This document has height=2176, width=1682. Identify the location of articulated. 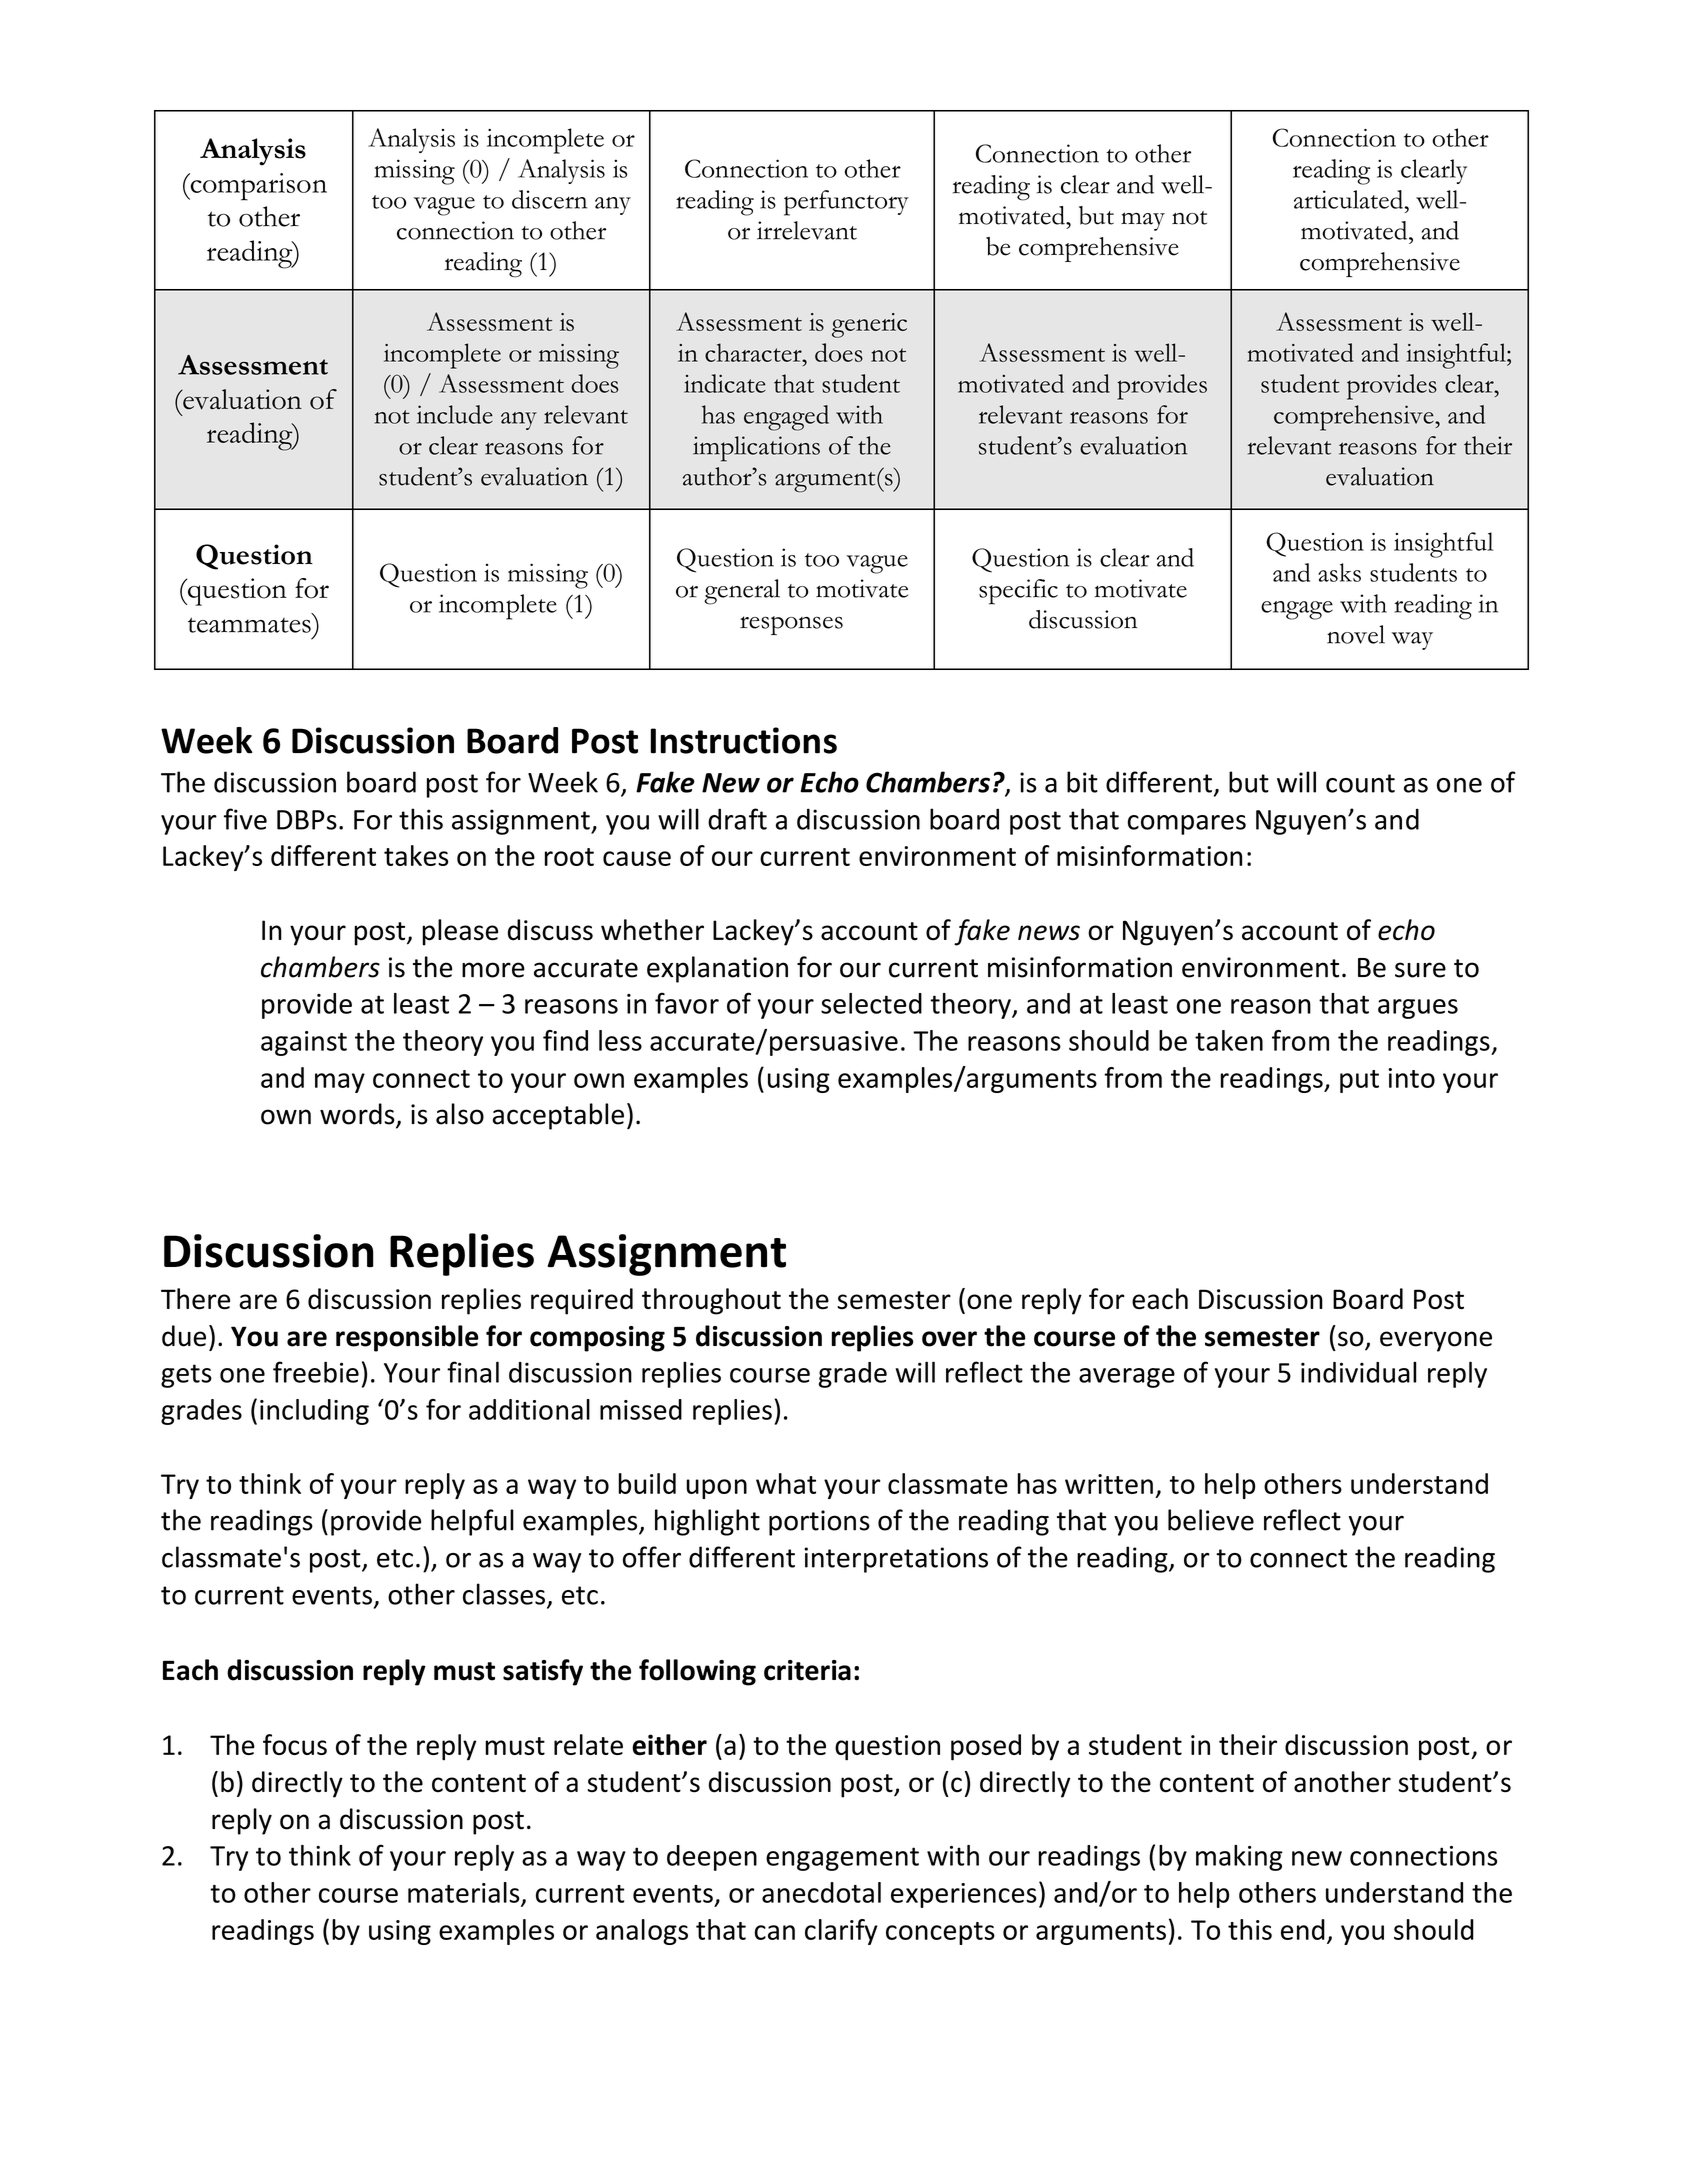
(1350, 199).
